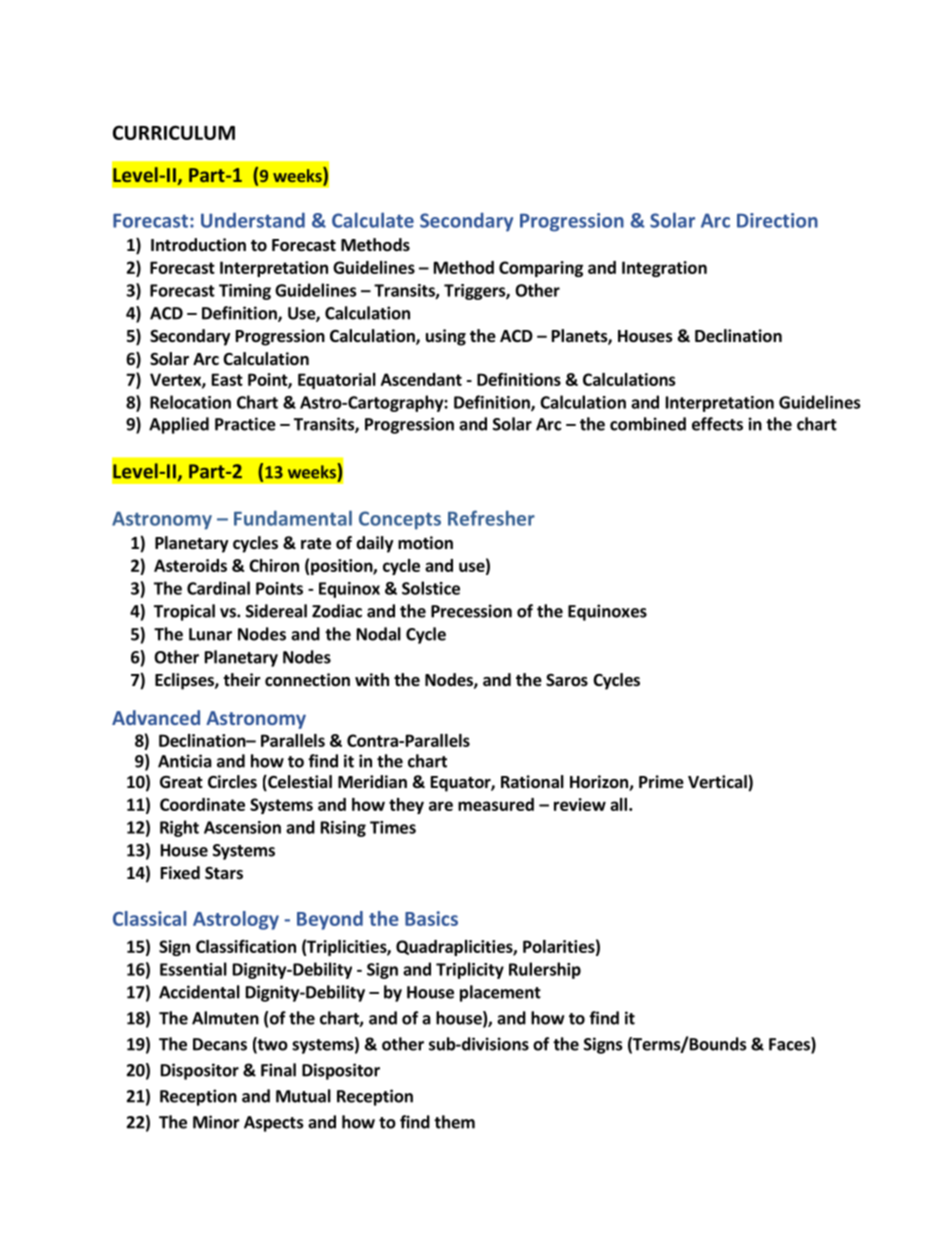 The height and width of the screenshot is (1233, 952). What do you see at coordinates (777, 220) in the screenshot?
I see `Direction` at bounding box center [777, 220].
